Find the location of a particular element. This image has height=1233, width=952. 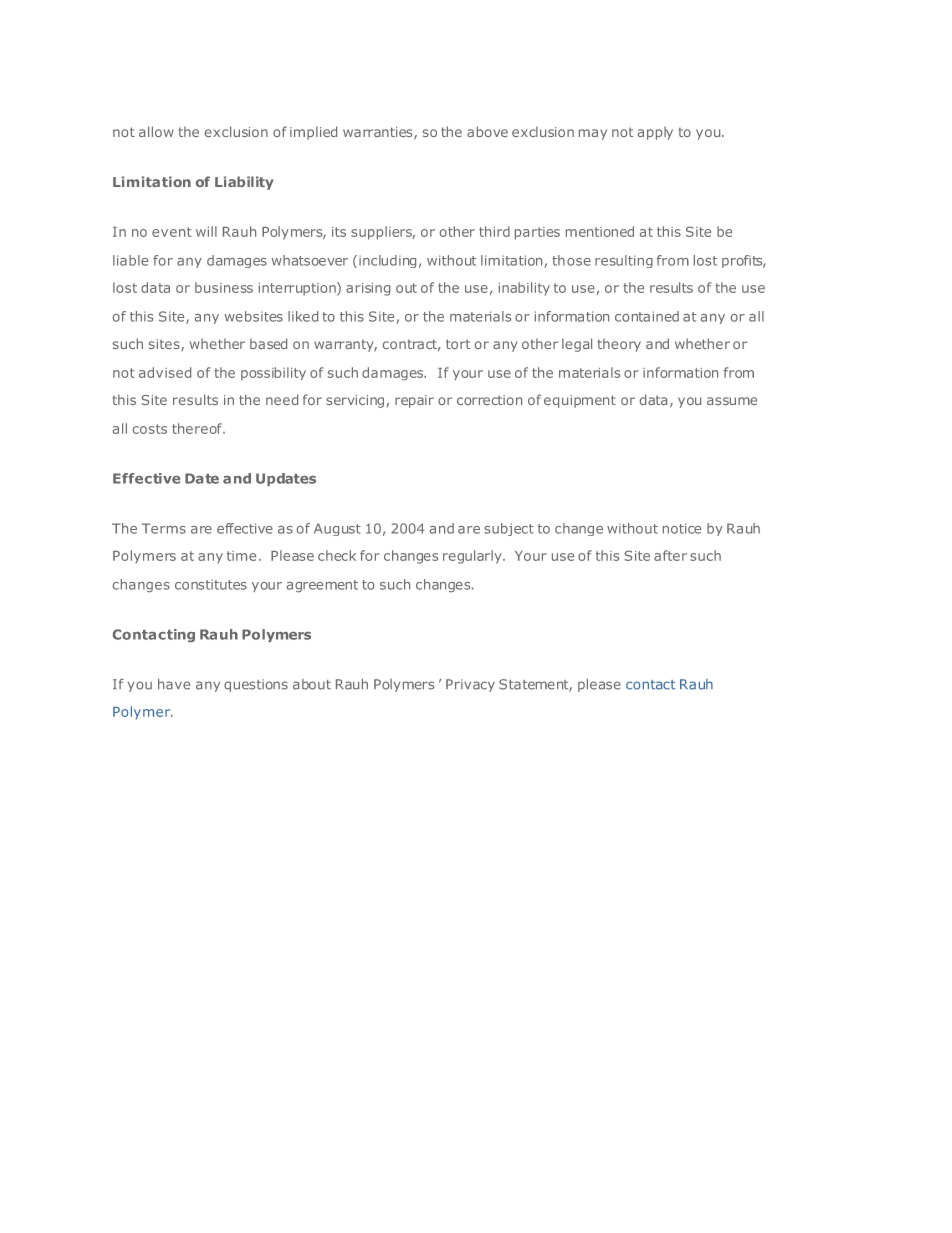

after is located at coordinates (670, 555).
